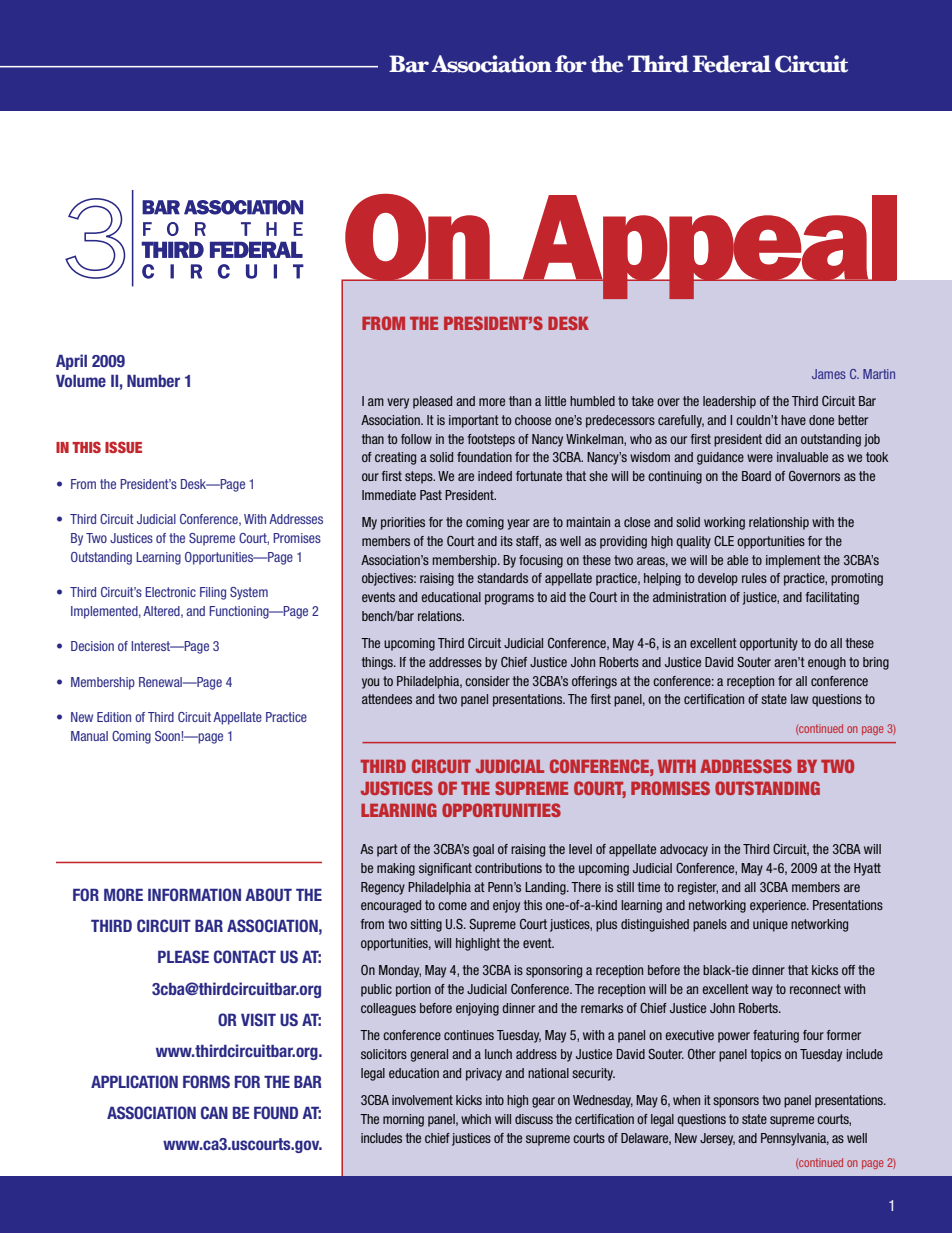 The image size is (952, 1233). What do you see at coordinates (153, 381) in the screenshot?
I see `Number` at bounding box center [153, 381].
